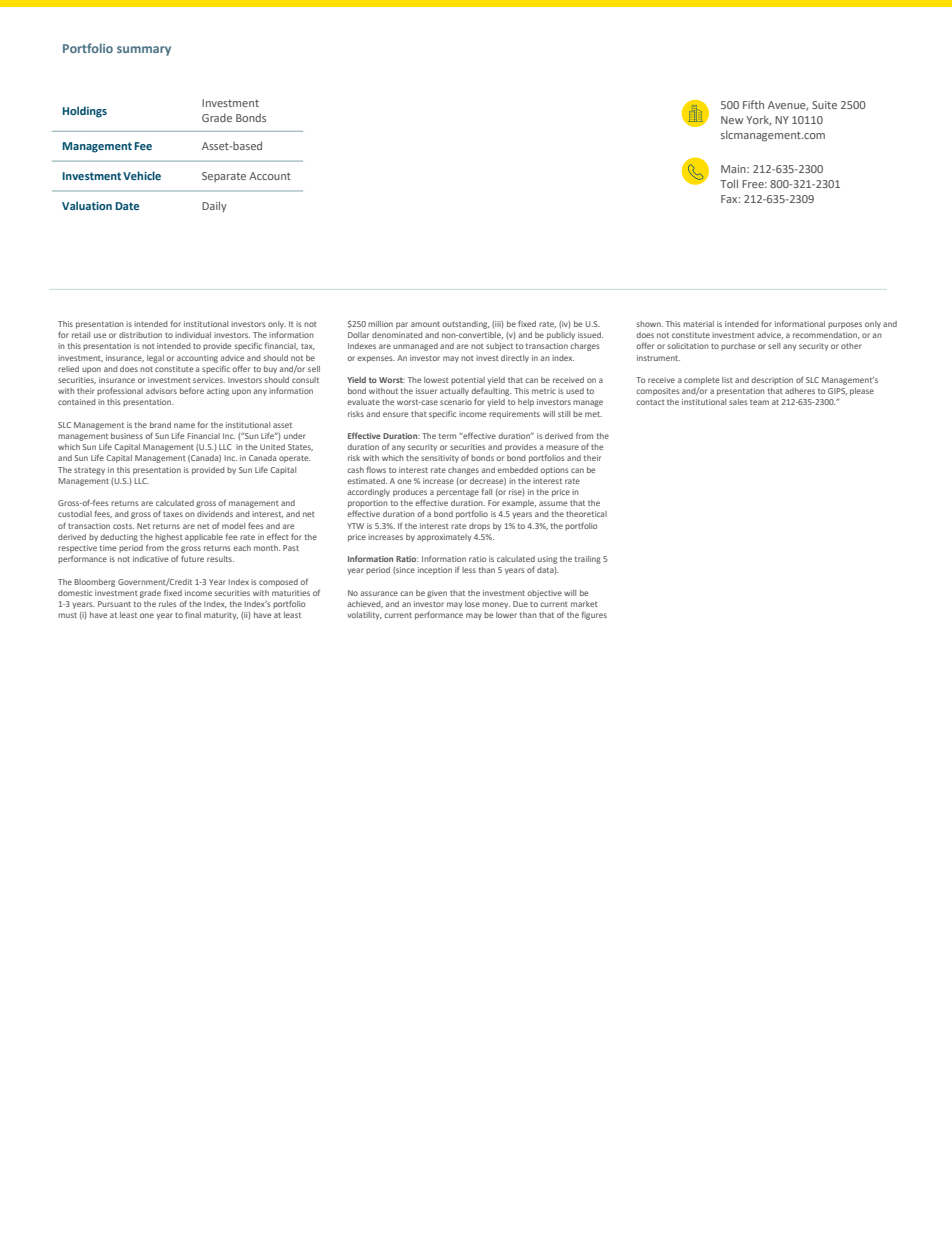  What do you see at coordinates (463, 471) in the image?
I see `changes` at bounding box center [463, 471].
